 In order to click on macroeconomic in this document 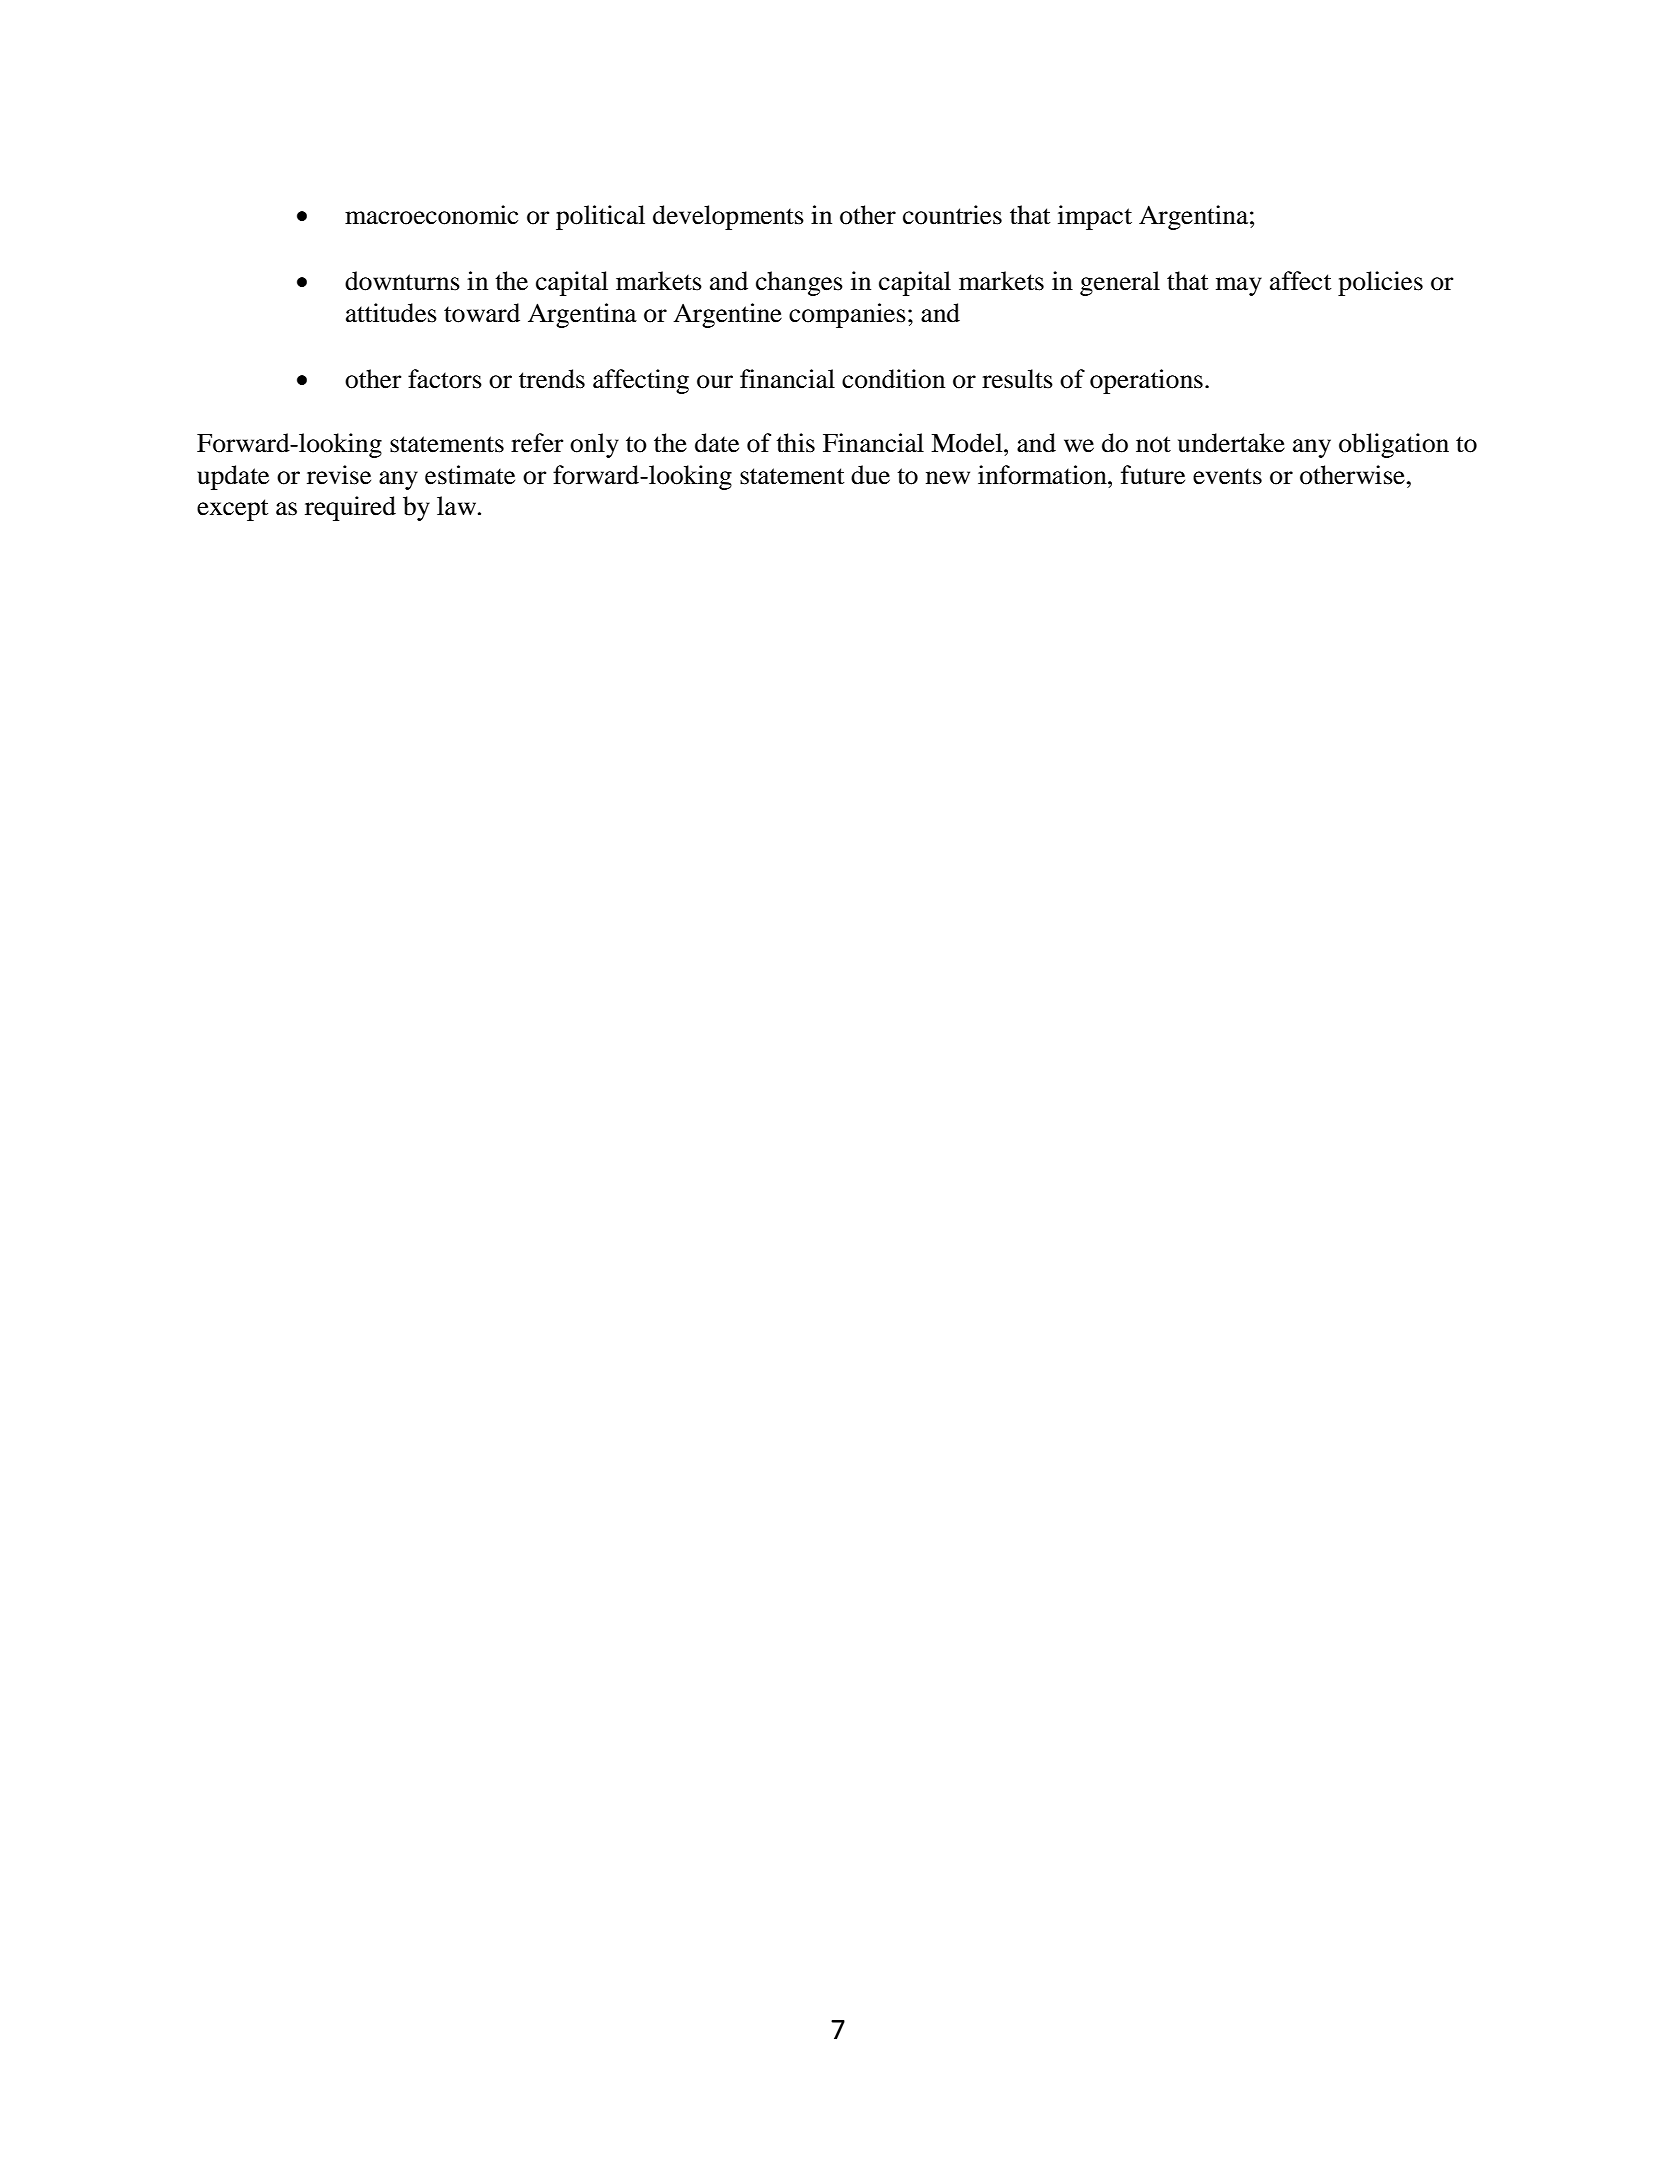, I will do `click(431, 215)`.
